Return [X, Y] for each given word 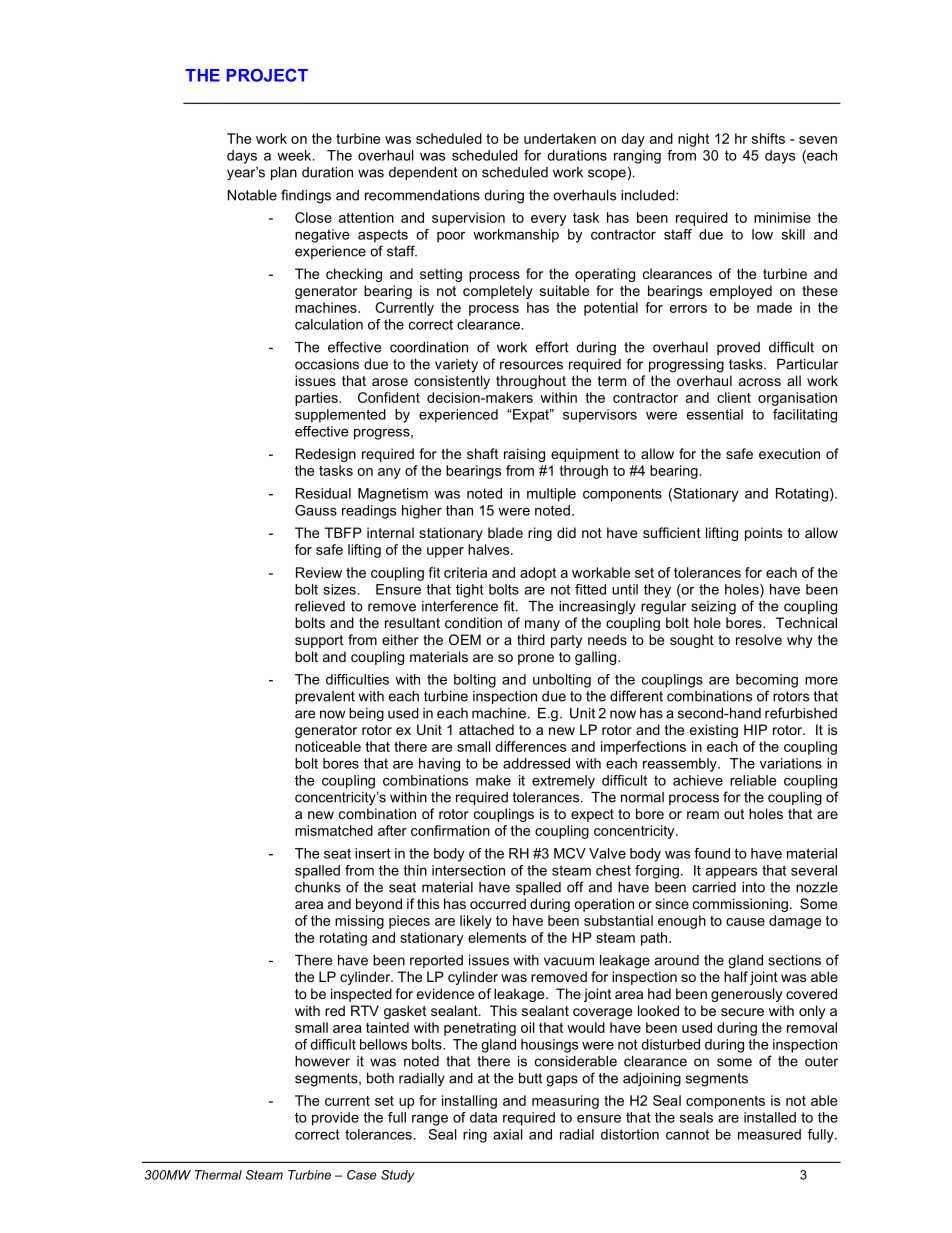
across [760, 382]
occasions [327, 364]
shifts [768, 138]
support [319, 641]
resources [531, 365]
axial [508, 1134]
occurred [498, 903]
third [531, 639]
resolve [759, 639]
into [753, 887]
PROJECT [267, 75]
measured [769, 1134]
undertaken [560, 138]
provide [335, 1119]
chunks [318, 887]
